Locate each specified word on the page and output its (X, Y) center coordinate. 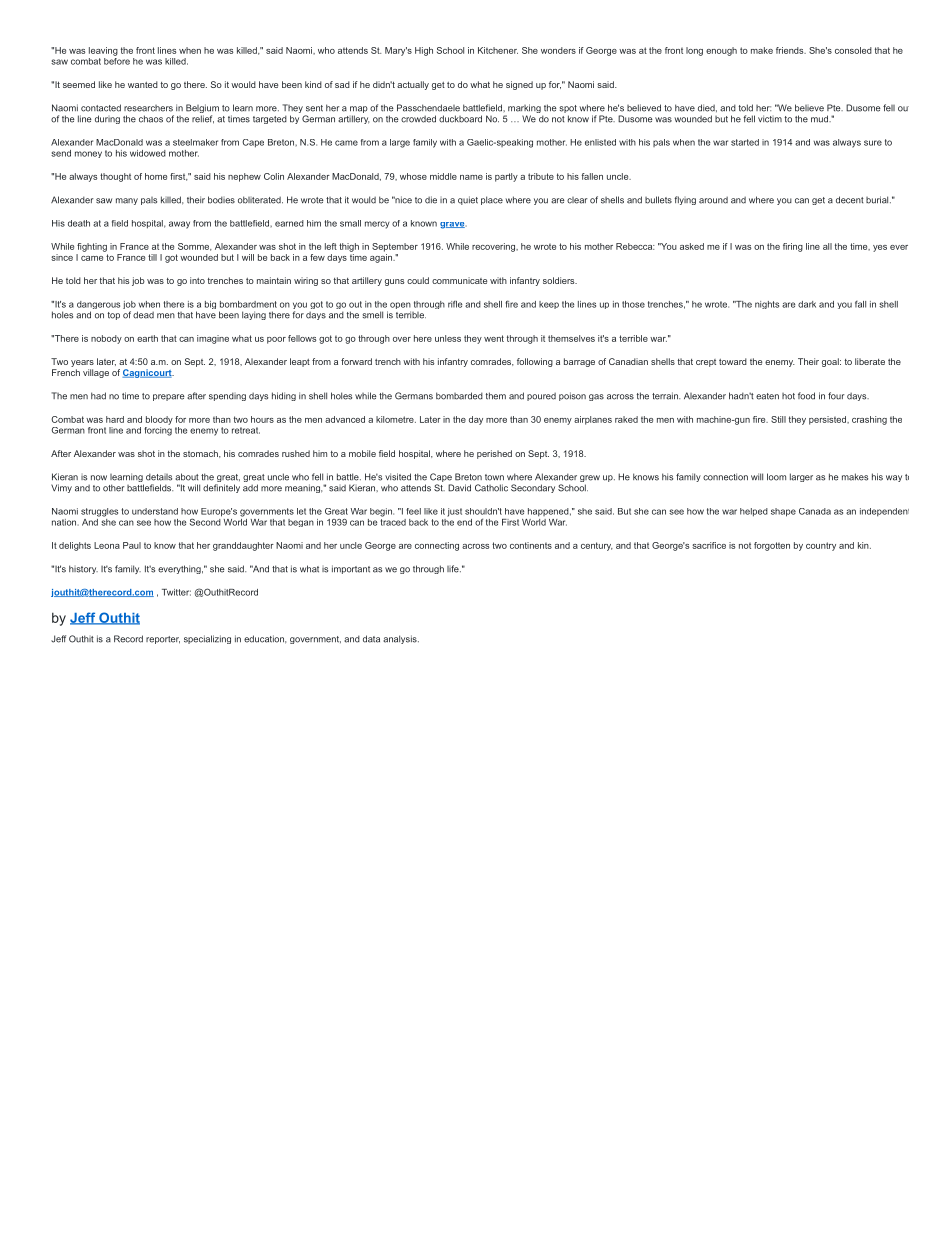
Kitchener (498, 50)
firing (793, 247)
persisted (828, 420)
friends (791, 50)
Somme (195, 247)
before (117, 60)
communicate (459, 280)
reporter (163, 640)
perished (494, 454)
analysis (401, 639)
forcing (158, 430)
